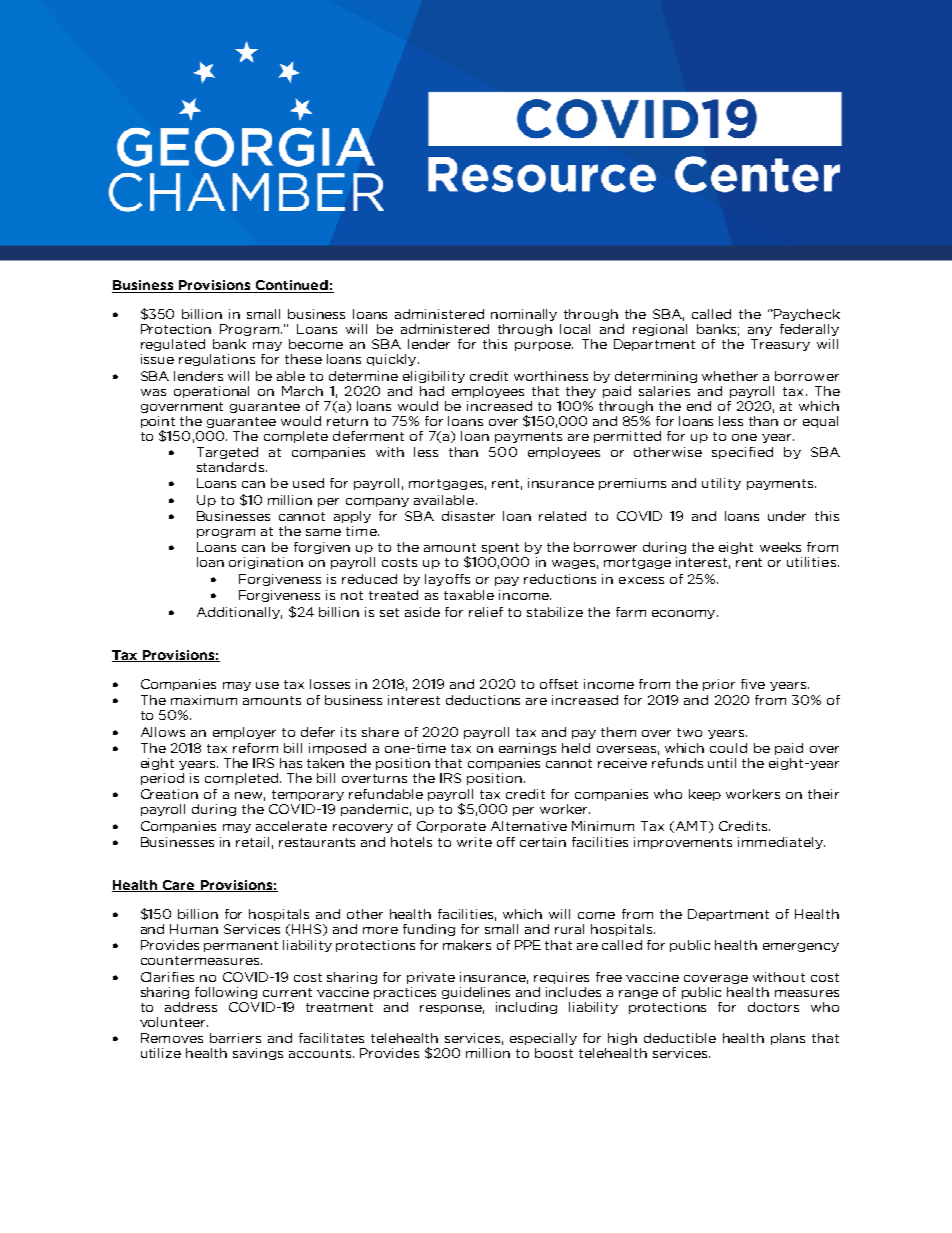 The image size is (952, 1233). What do you see at coordinates (217, 360) in the screenshot?
I see `regulations` at bounding box center [217, 360].
